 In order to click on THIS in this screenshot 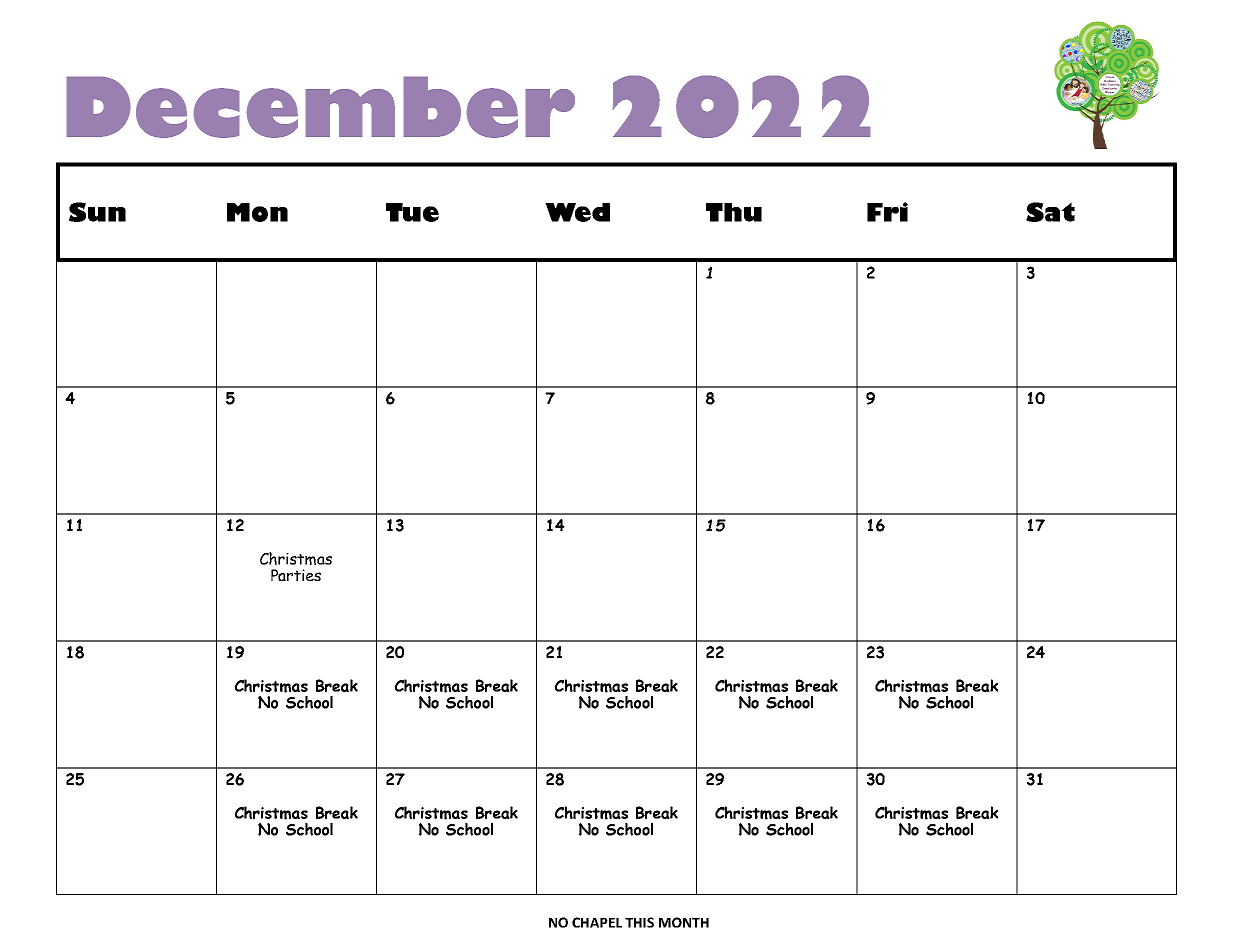, I will do `click(639, 922)`.
